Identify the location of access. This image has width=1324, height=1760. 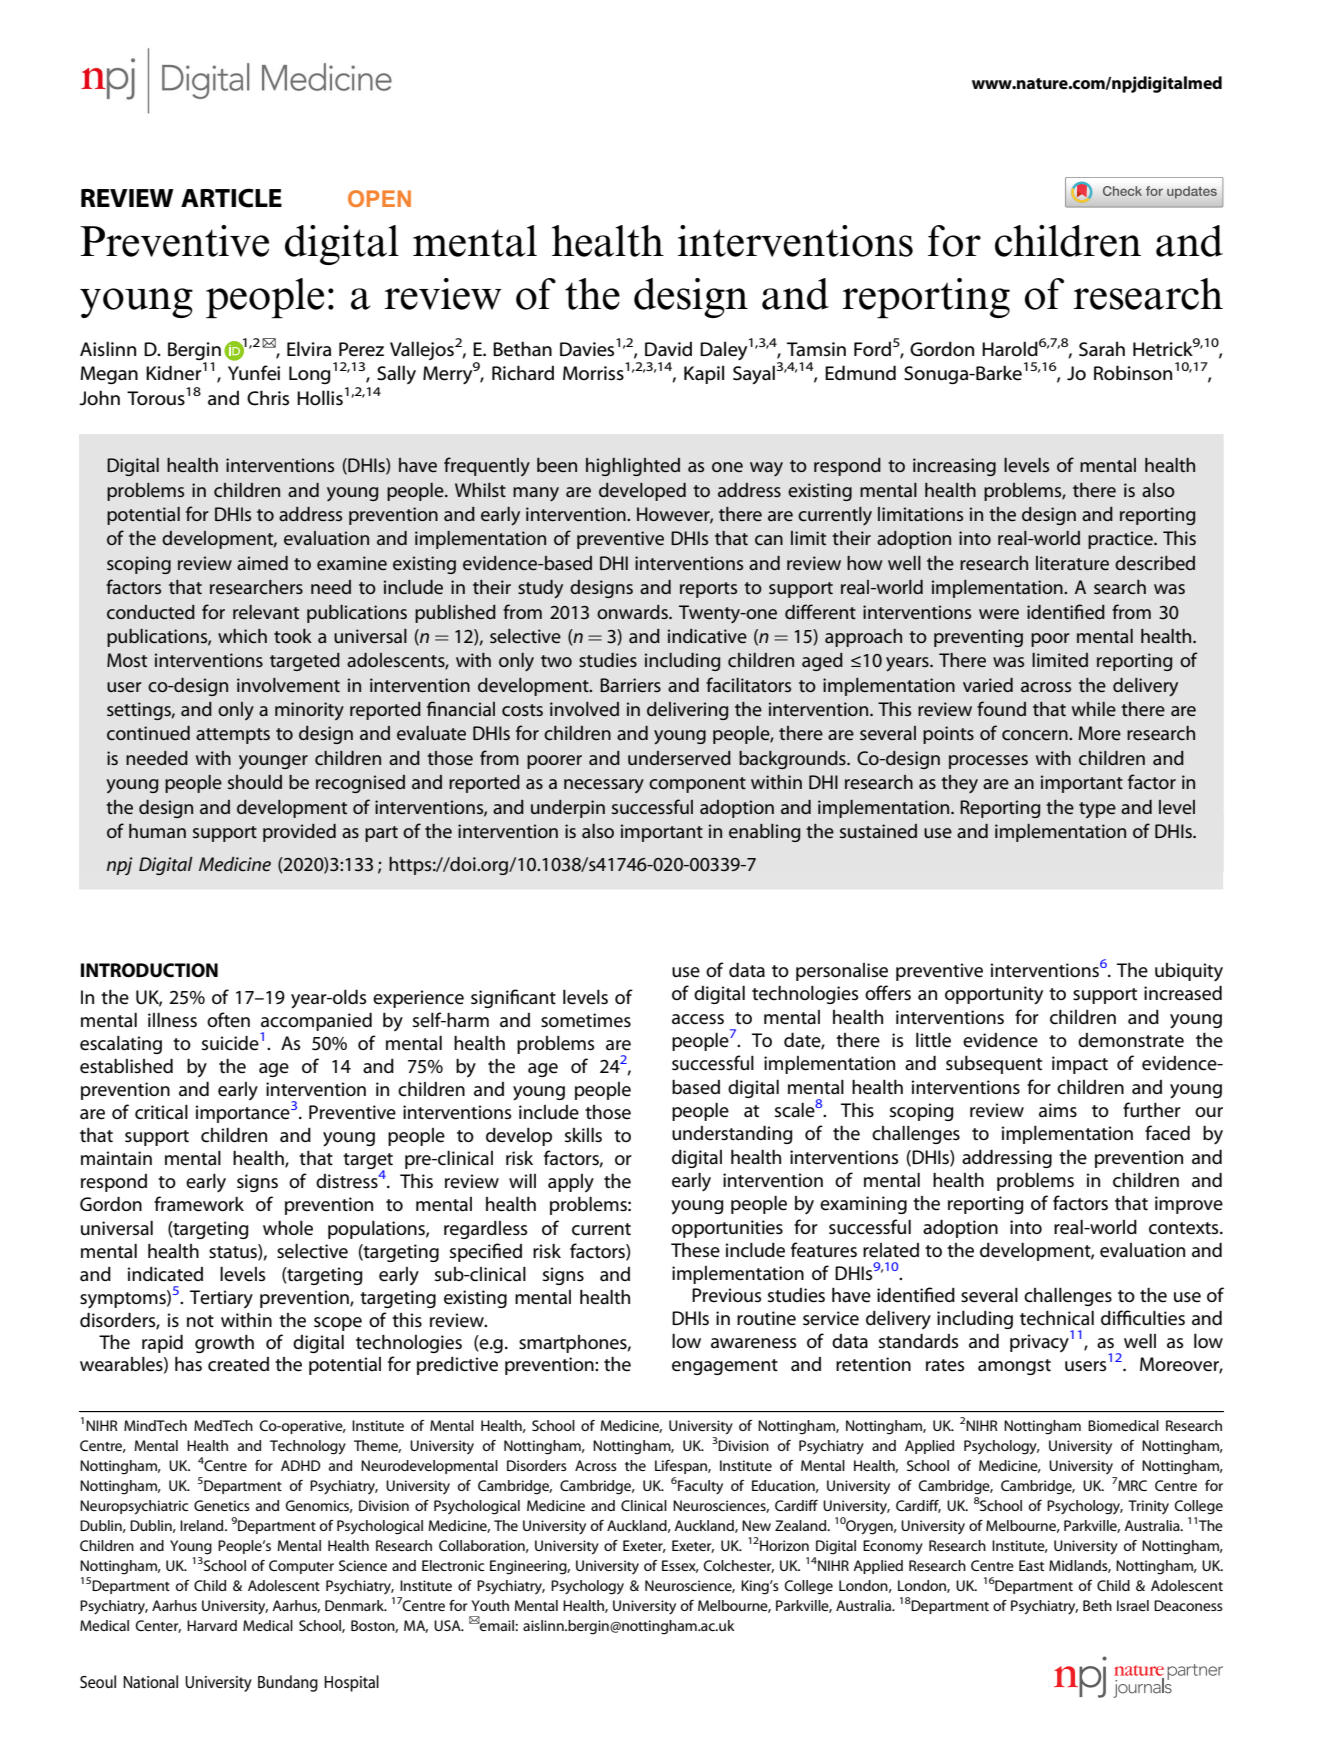
(698, 1019).
